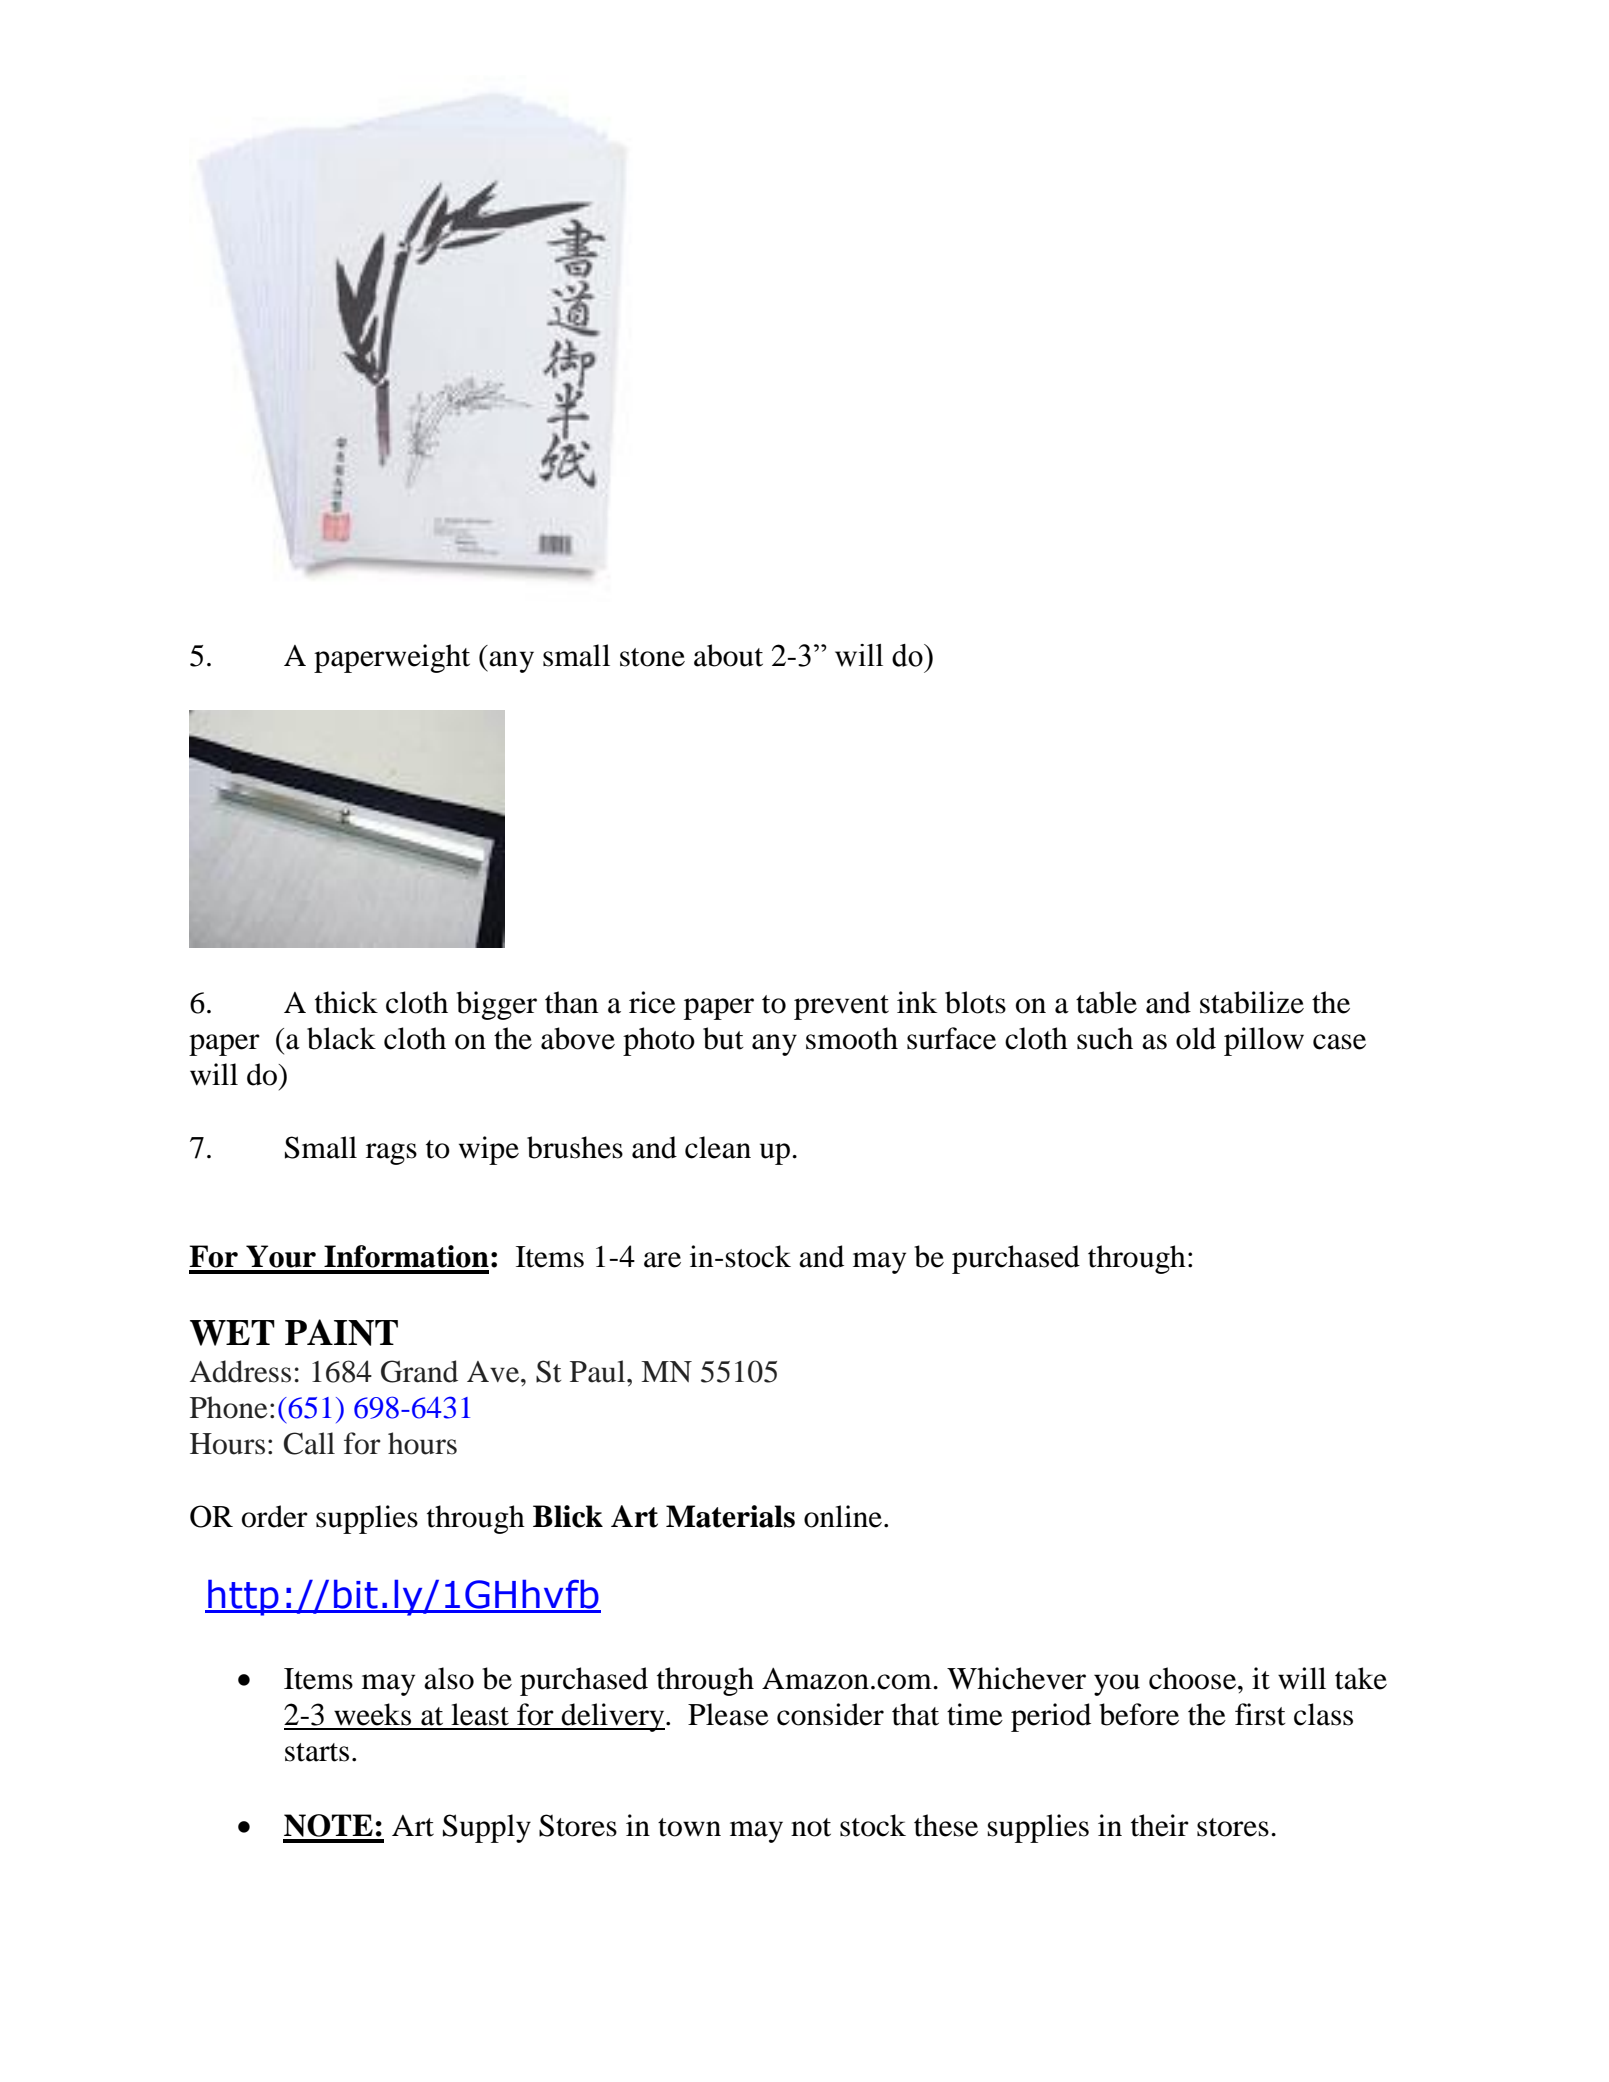 The width and height of the screenshot is (1609, 2082). What do you see at coordinates (652, 657) in the screenshot?
I see `stone` at bounding box center [652, 657].
